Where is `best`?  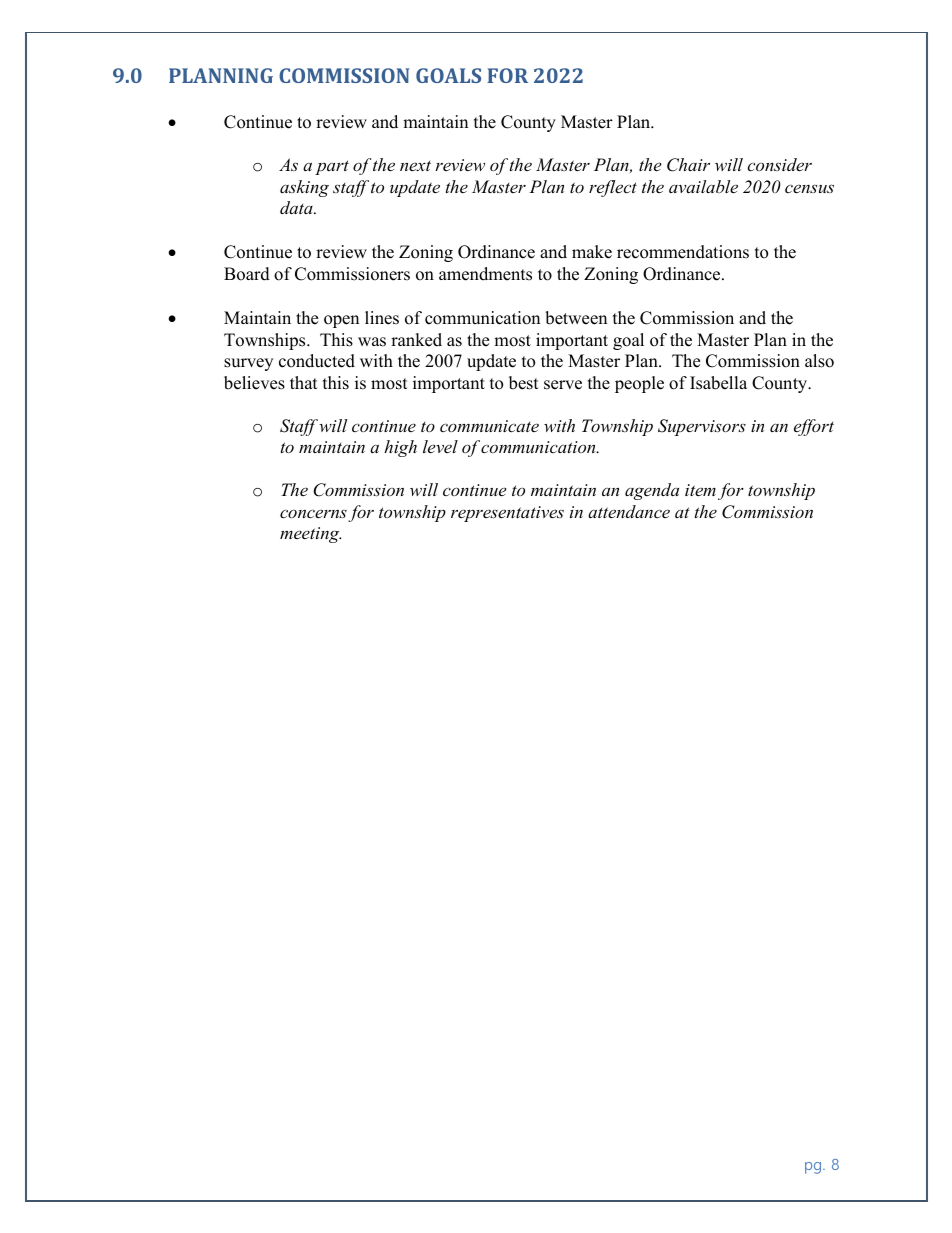
best is located at coordinates (524, 383).
